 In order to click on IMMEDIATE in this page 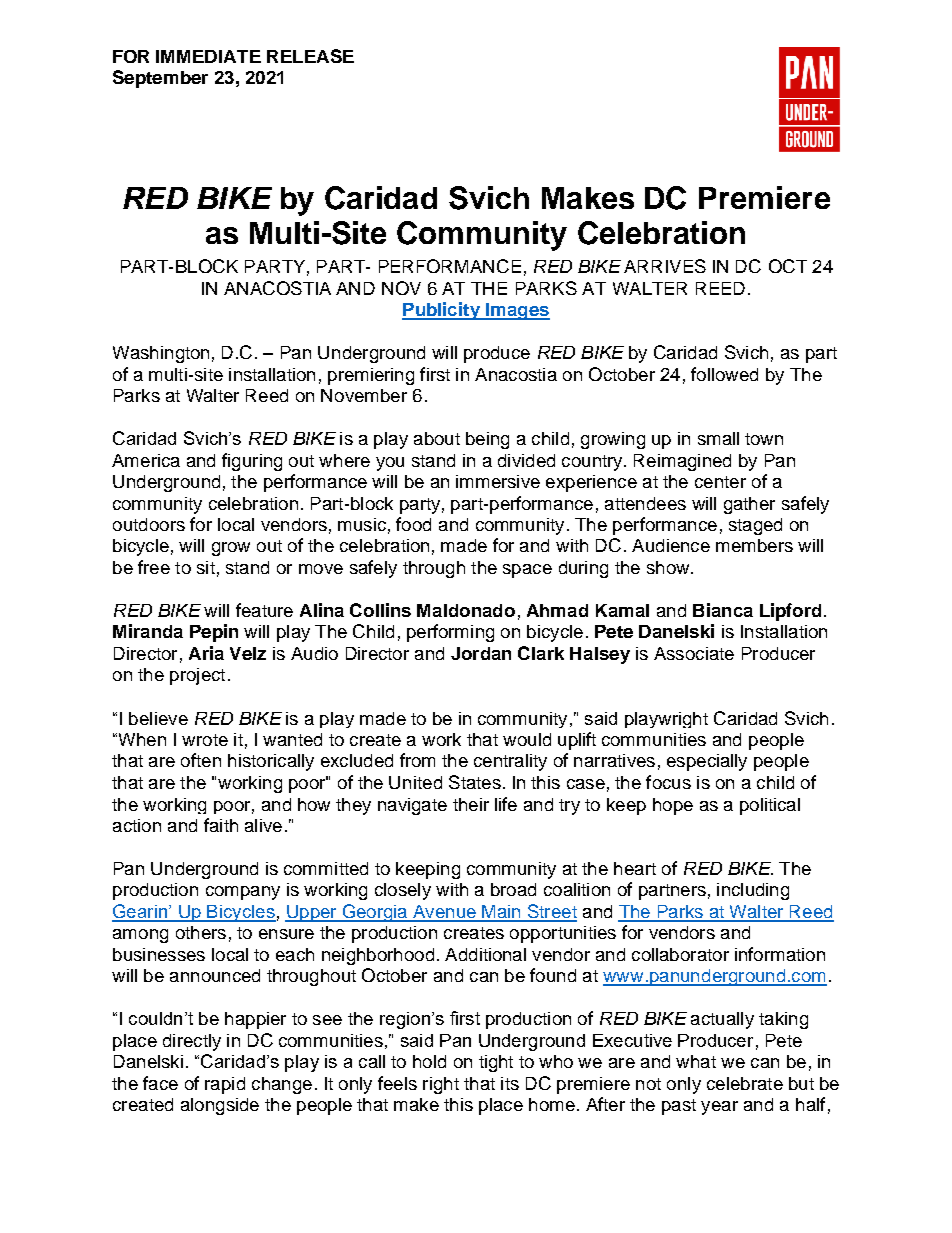, I will do `click(208, 56)`.
